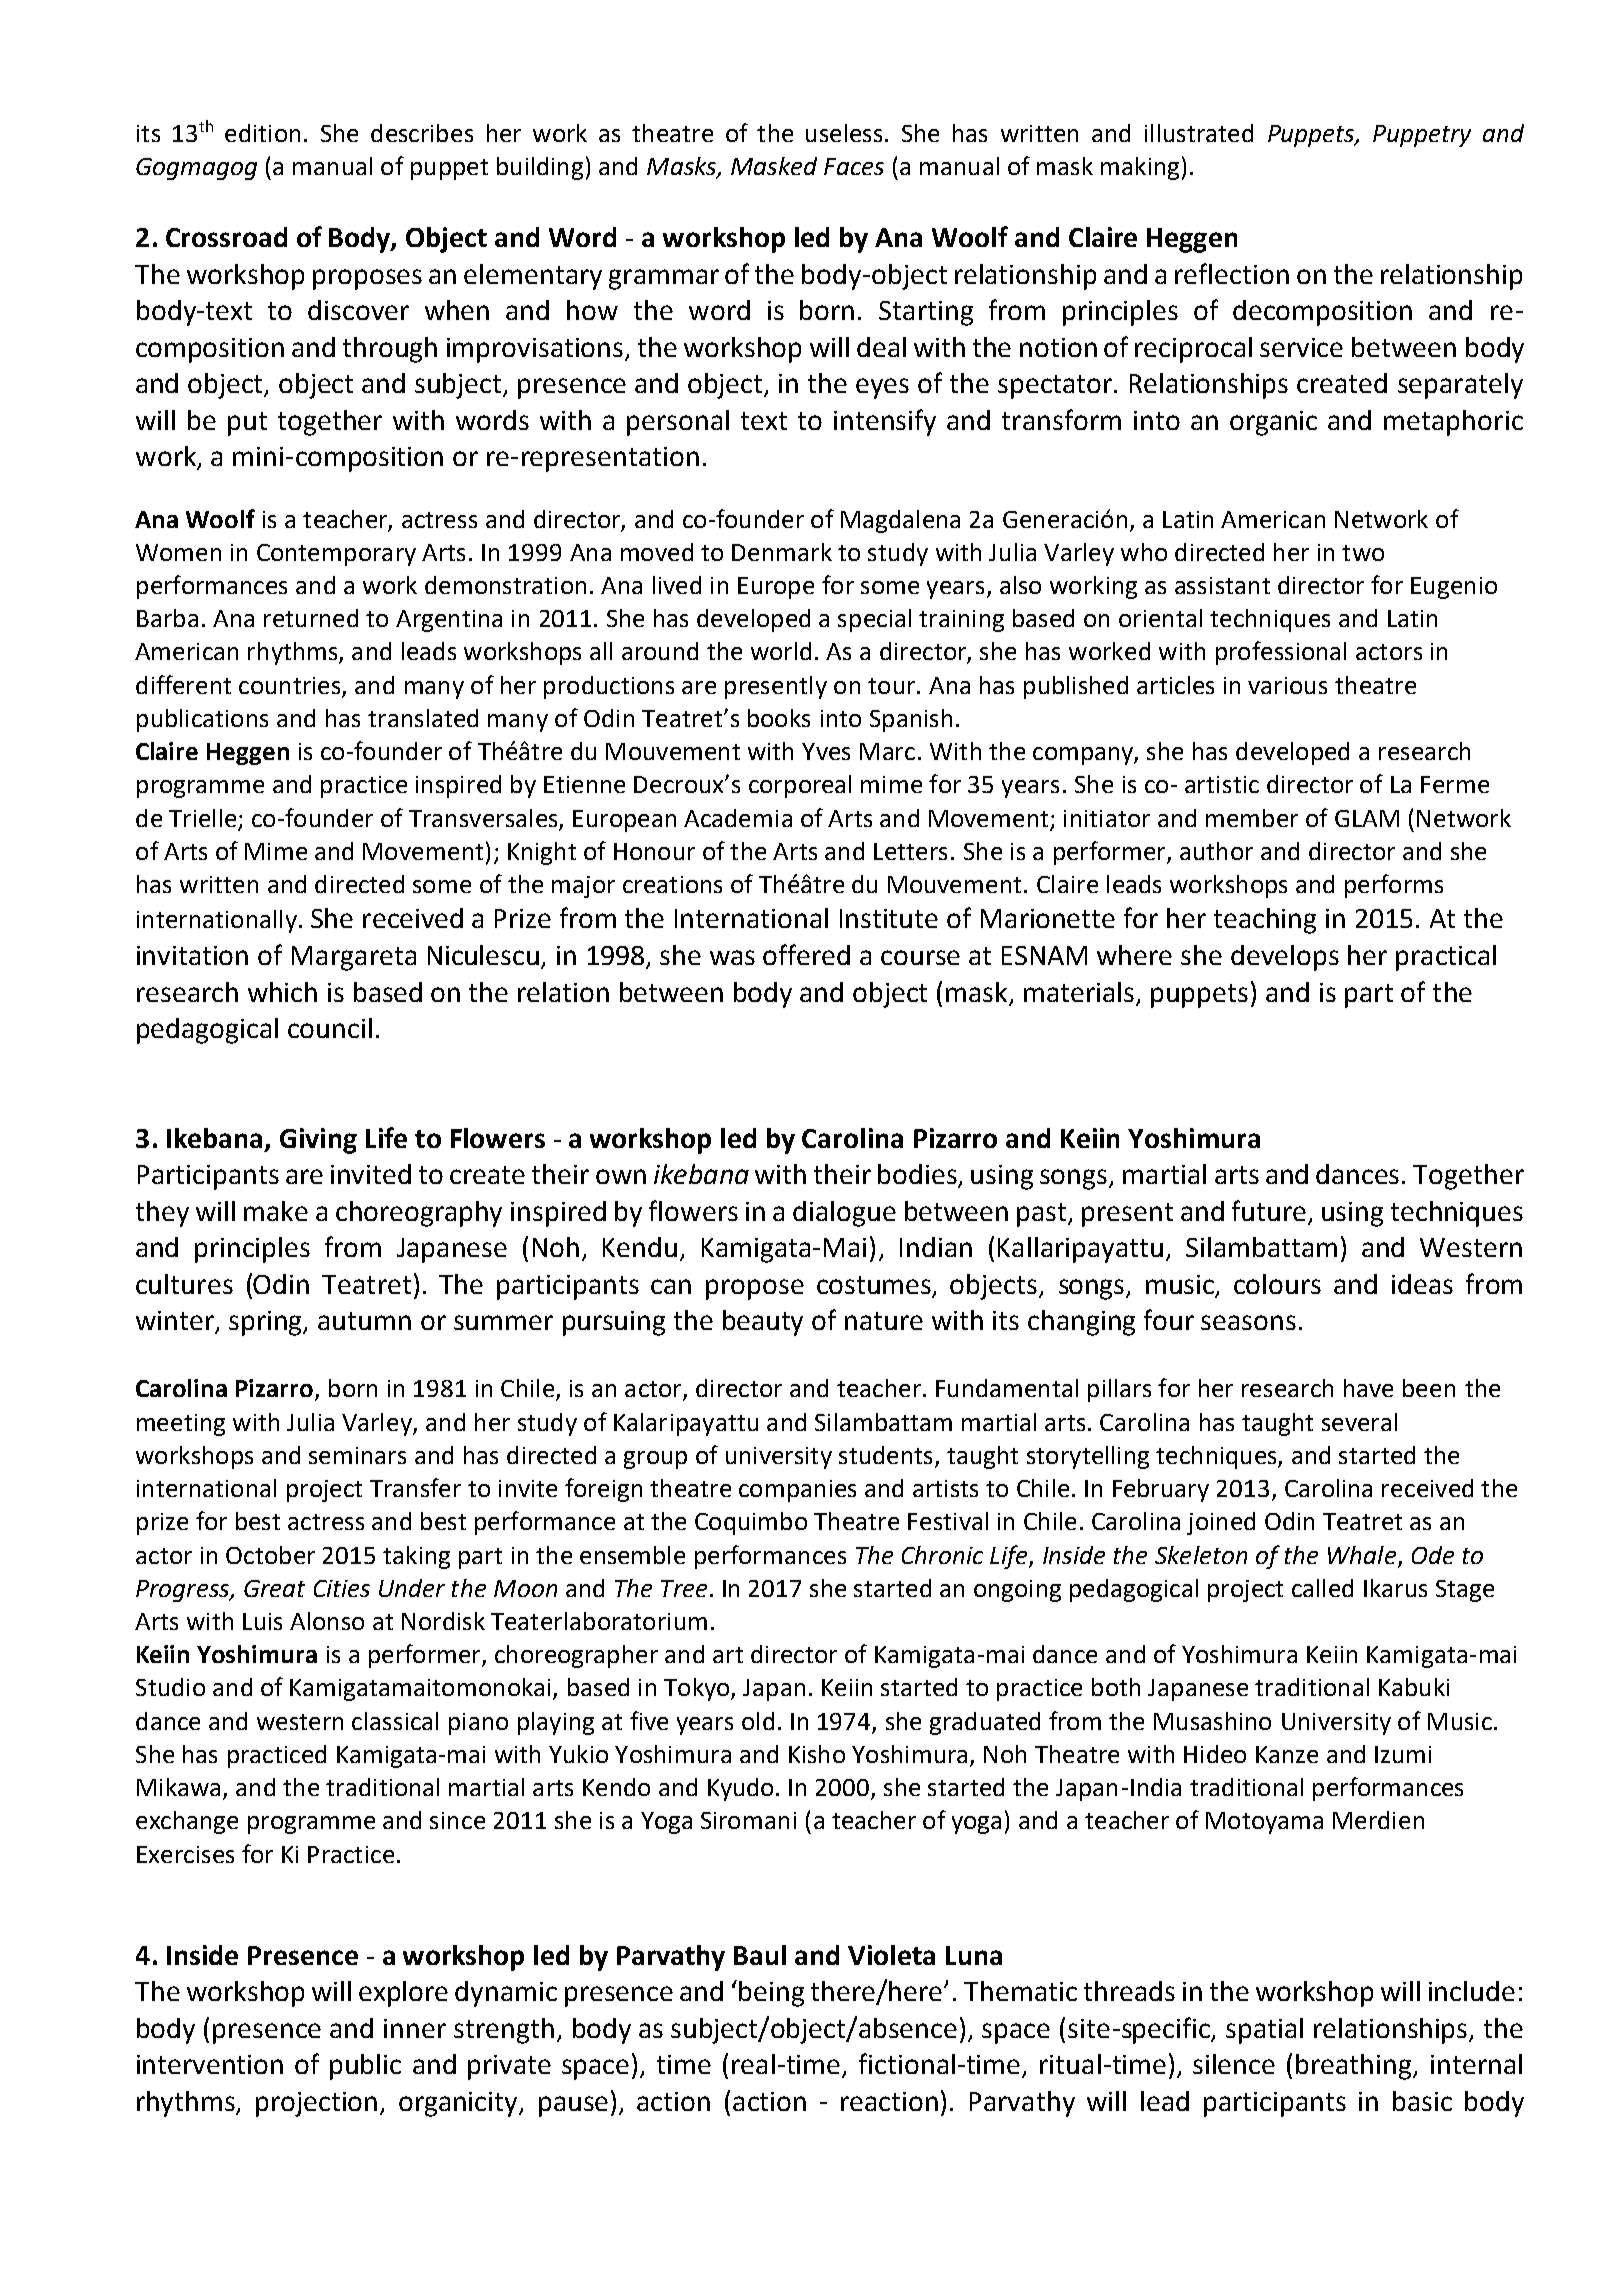  I want to click on bodies, so click(918, 1175).
